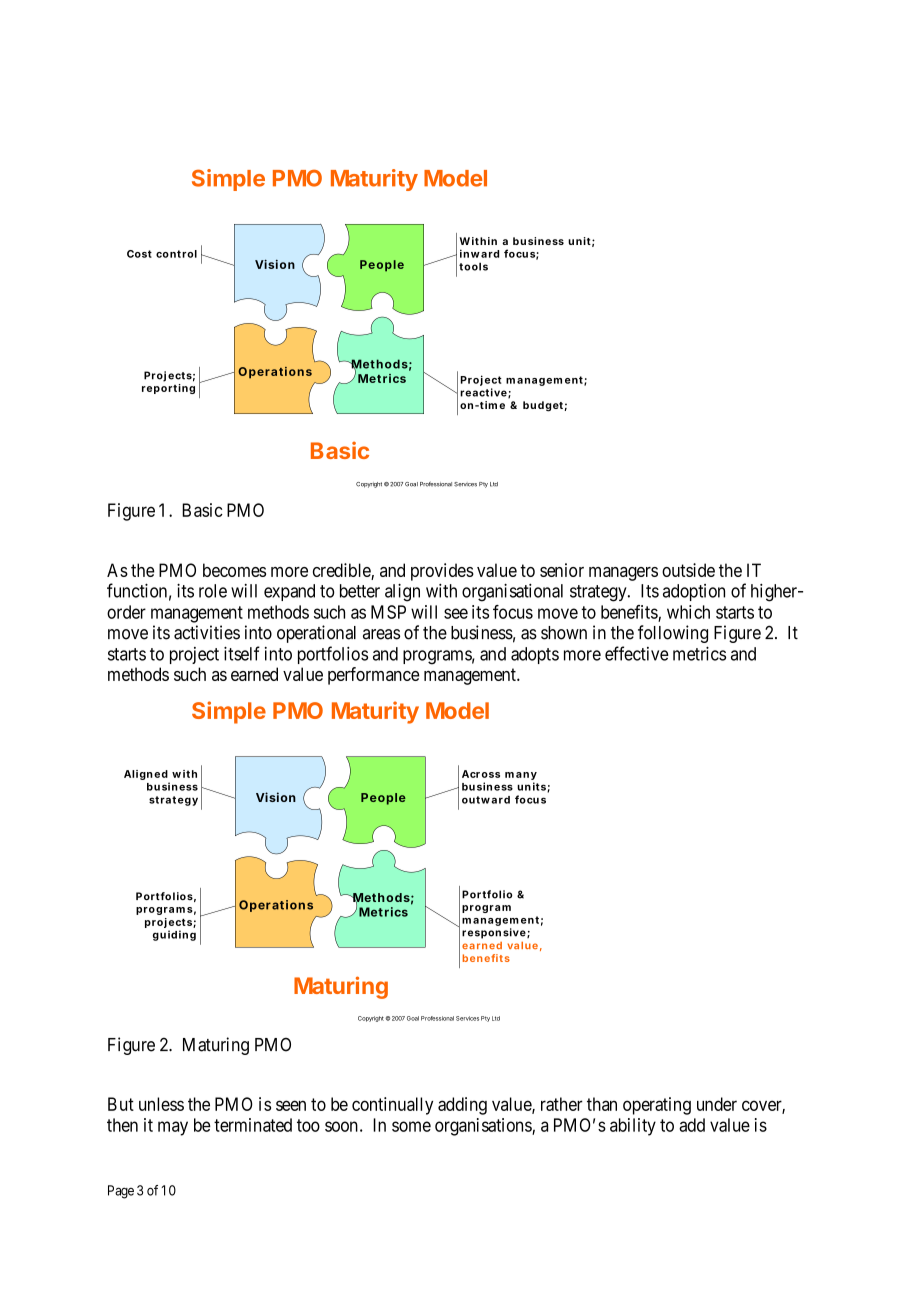  What do you see at coordinates (374, 676) in the page?
I see `performance` at bounding box center [374, 676].
